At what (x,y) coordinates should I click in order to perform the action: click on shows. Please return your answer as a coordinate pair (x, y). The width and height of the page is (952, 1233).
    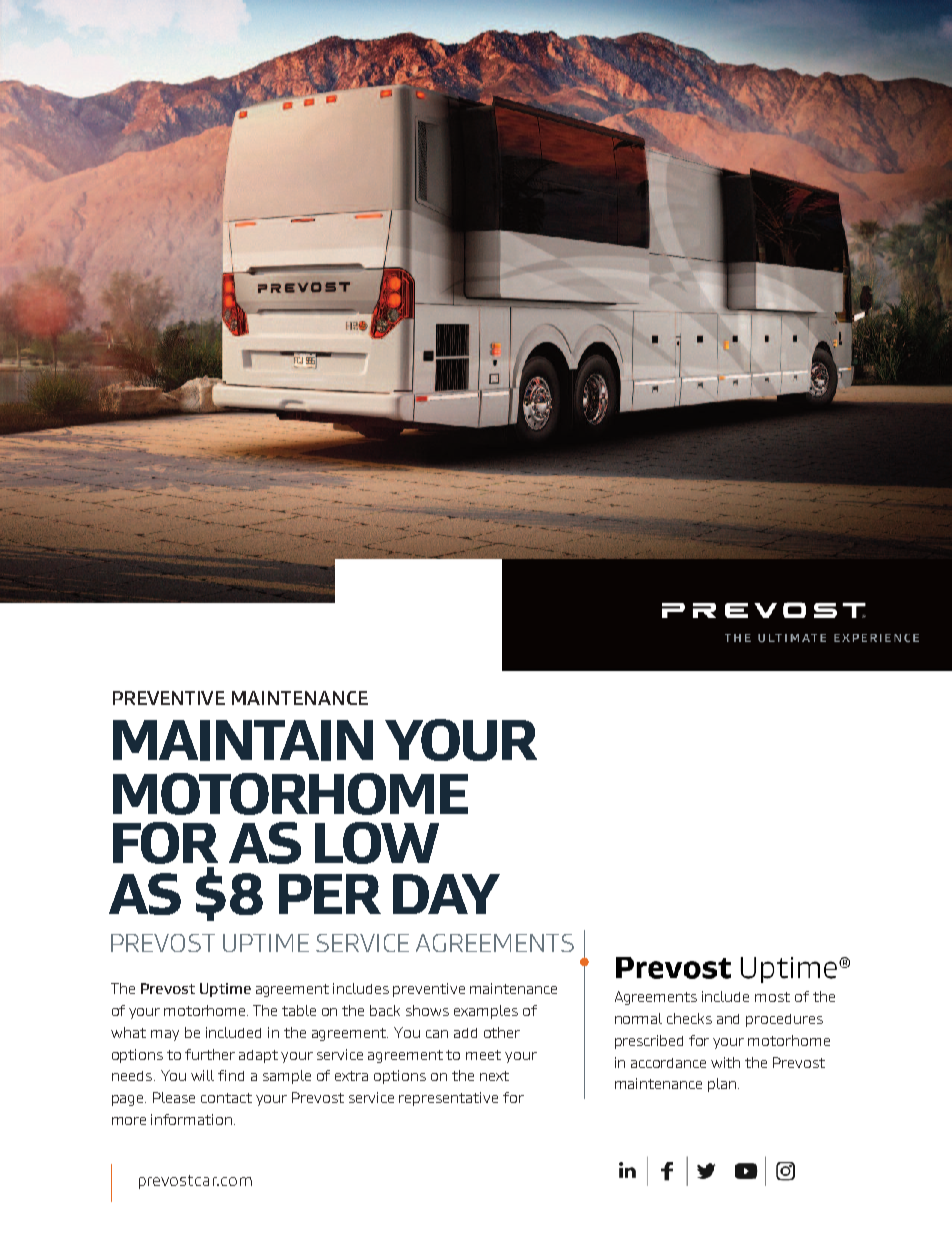
    Looking at the image, I should click on (427, 1010).
